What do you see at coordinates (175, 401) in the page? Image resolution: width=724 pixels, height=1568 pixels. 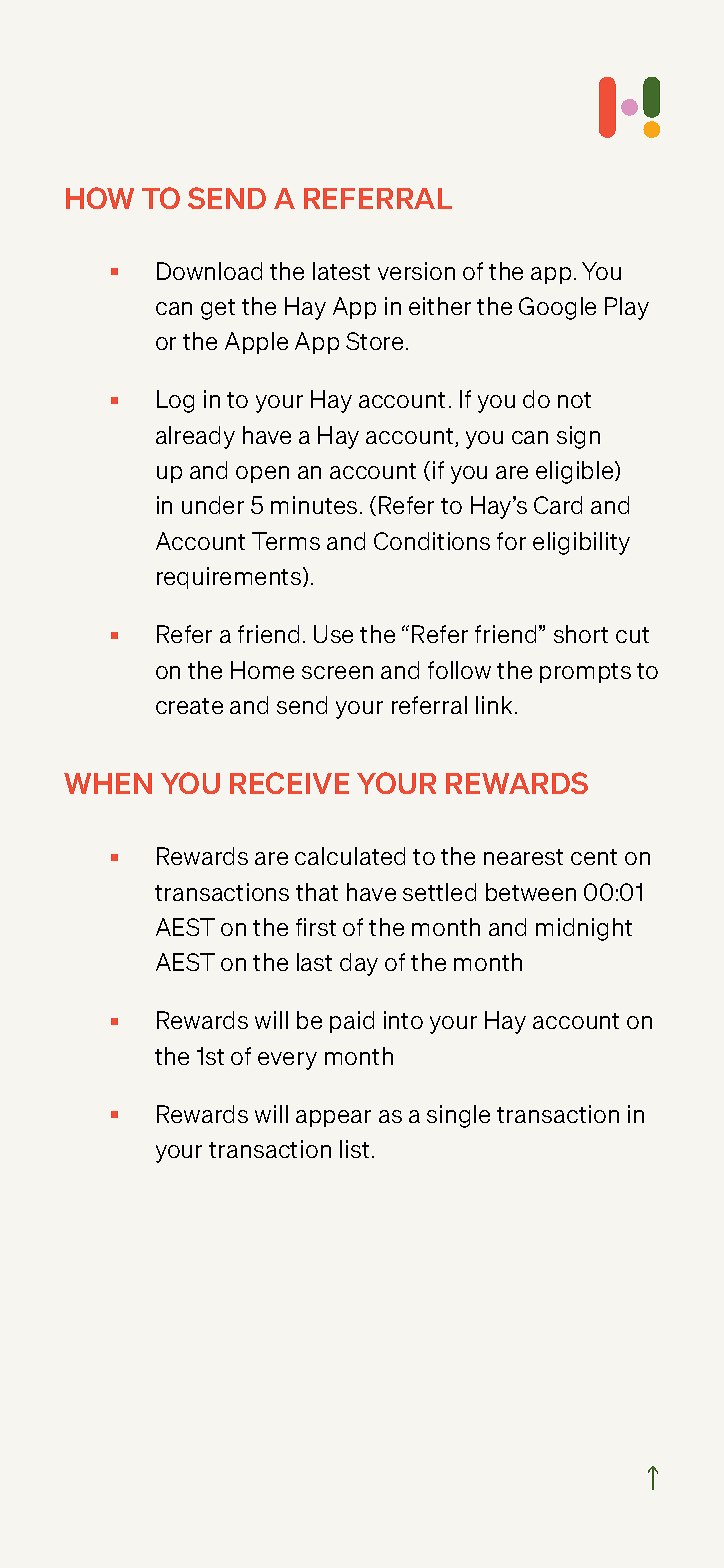 I see `Log` at bounding box center [175, 401].
